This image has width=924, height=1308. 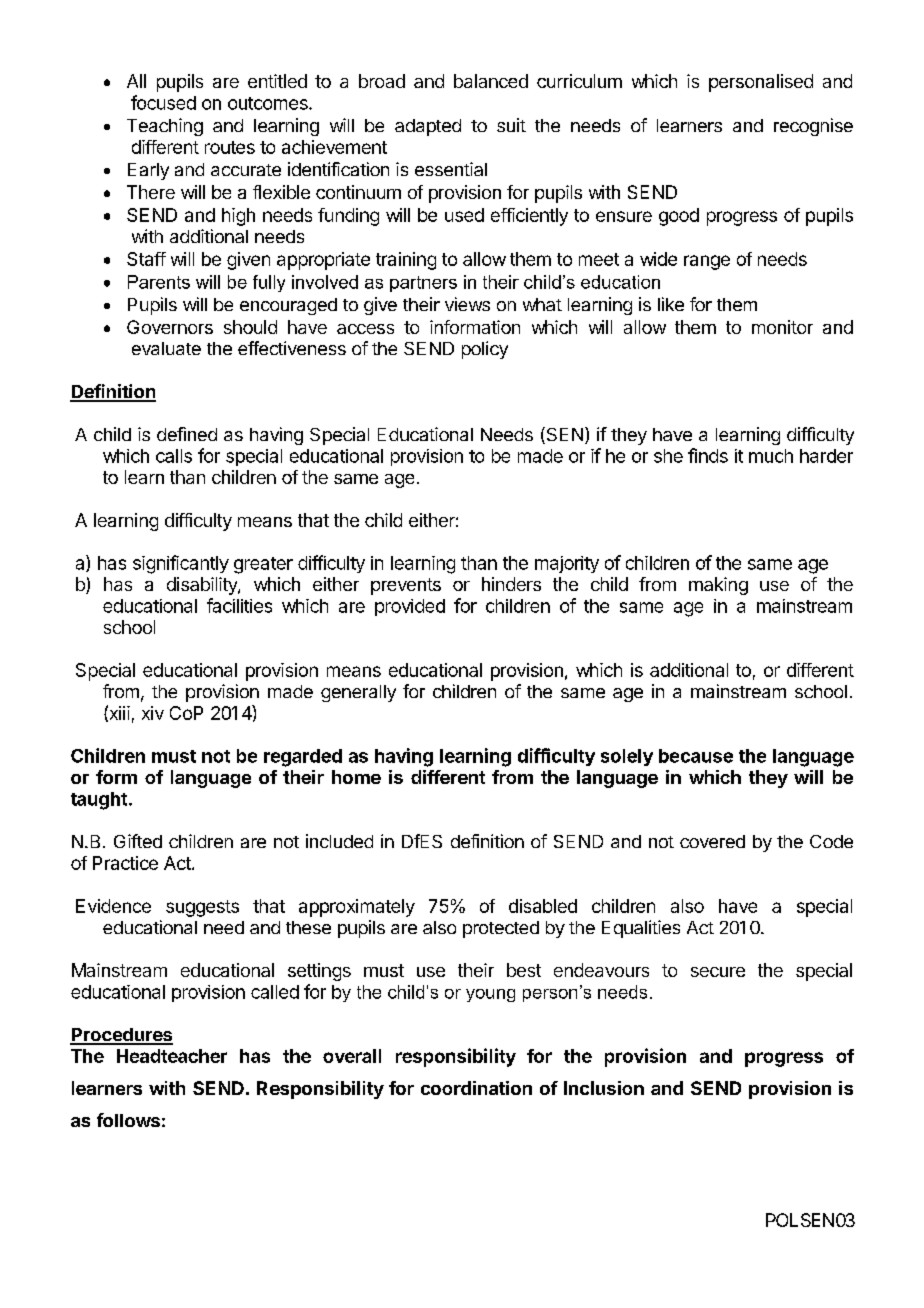 I want to click on recognise, so click(x=813, y=127).
